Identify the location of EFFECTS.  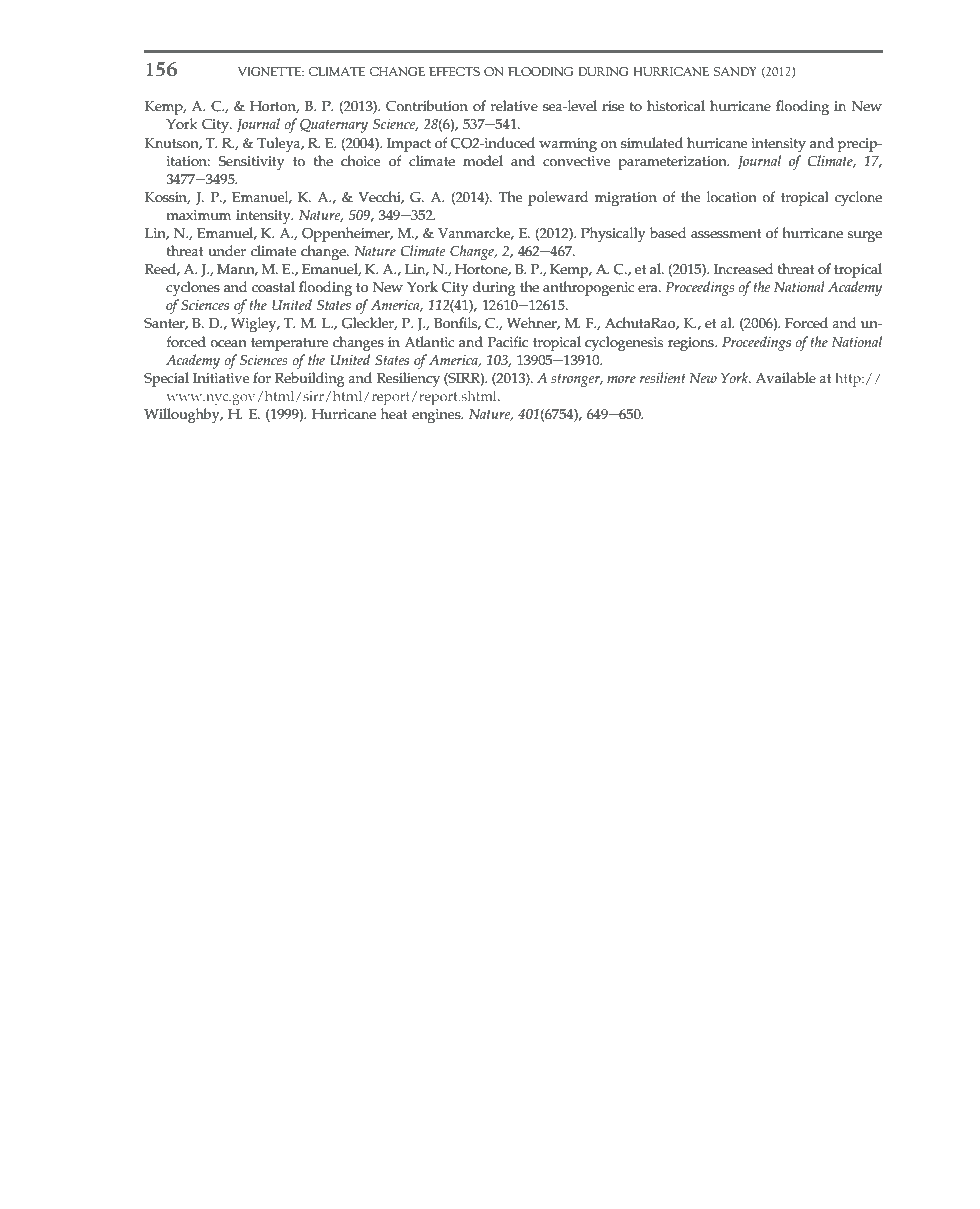
(454, 71).
